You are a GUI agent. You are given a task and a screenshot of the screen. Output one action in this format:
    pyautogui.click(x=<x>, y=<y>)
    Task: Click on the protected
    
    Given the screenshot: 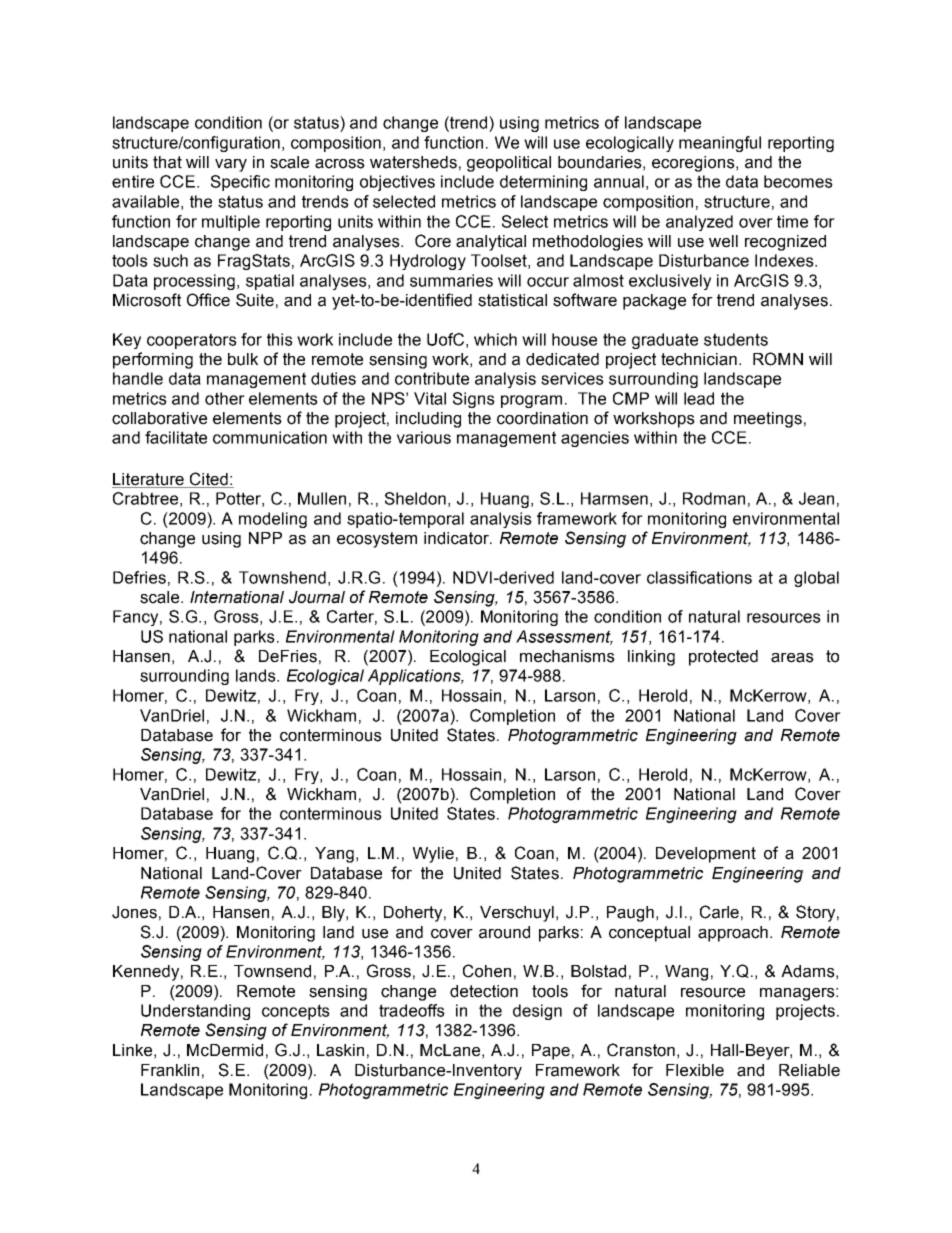 What is the action you would take?
    pyautogui.click(x=723, y=658)
